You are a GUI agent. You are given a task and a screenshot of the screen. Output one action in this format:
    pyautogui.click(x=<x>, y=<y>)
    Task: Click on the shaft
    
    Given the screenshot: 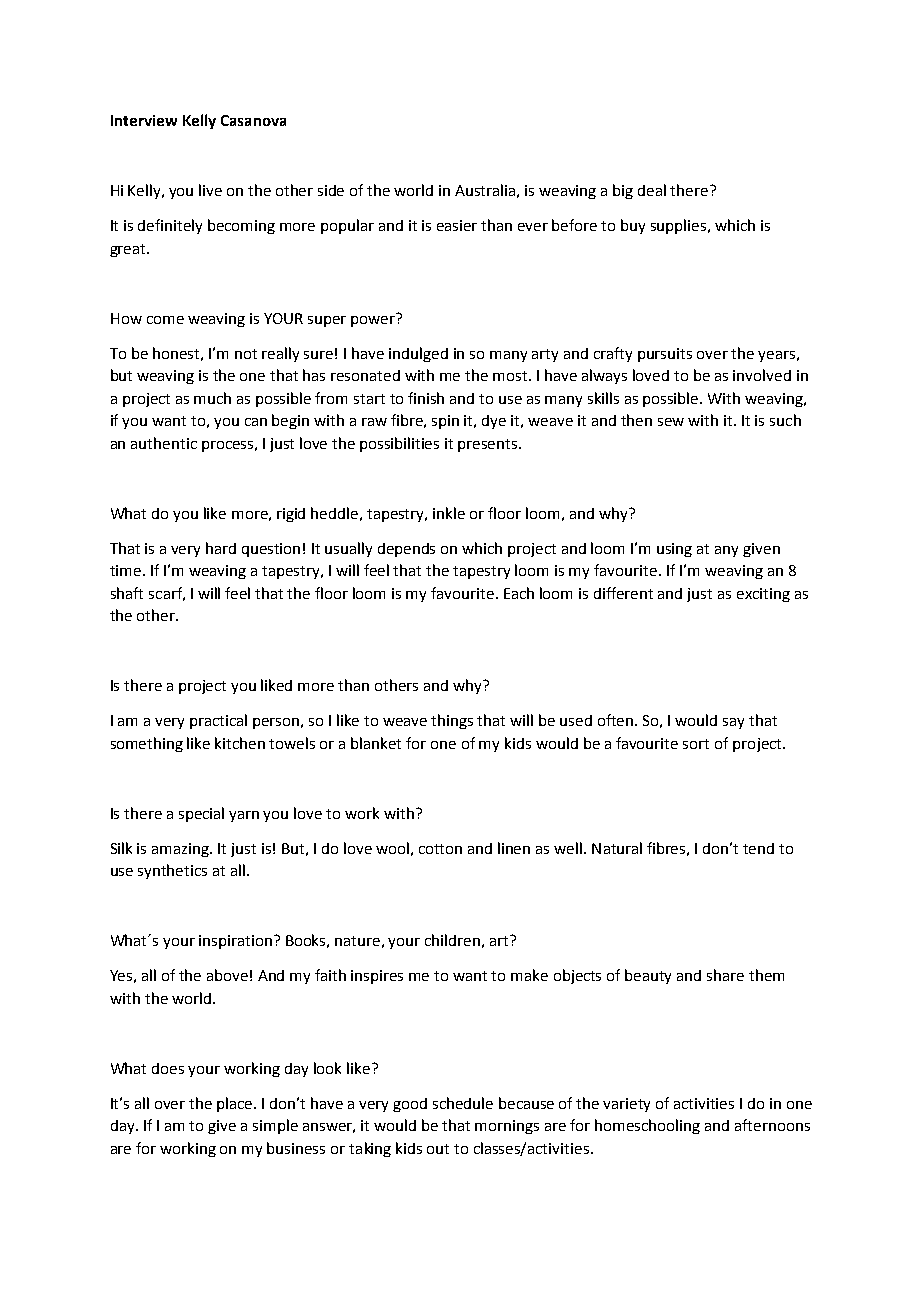 What is the action you would take?
    pyautogui.click(x=127, y=593)
